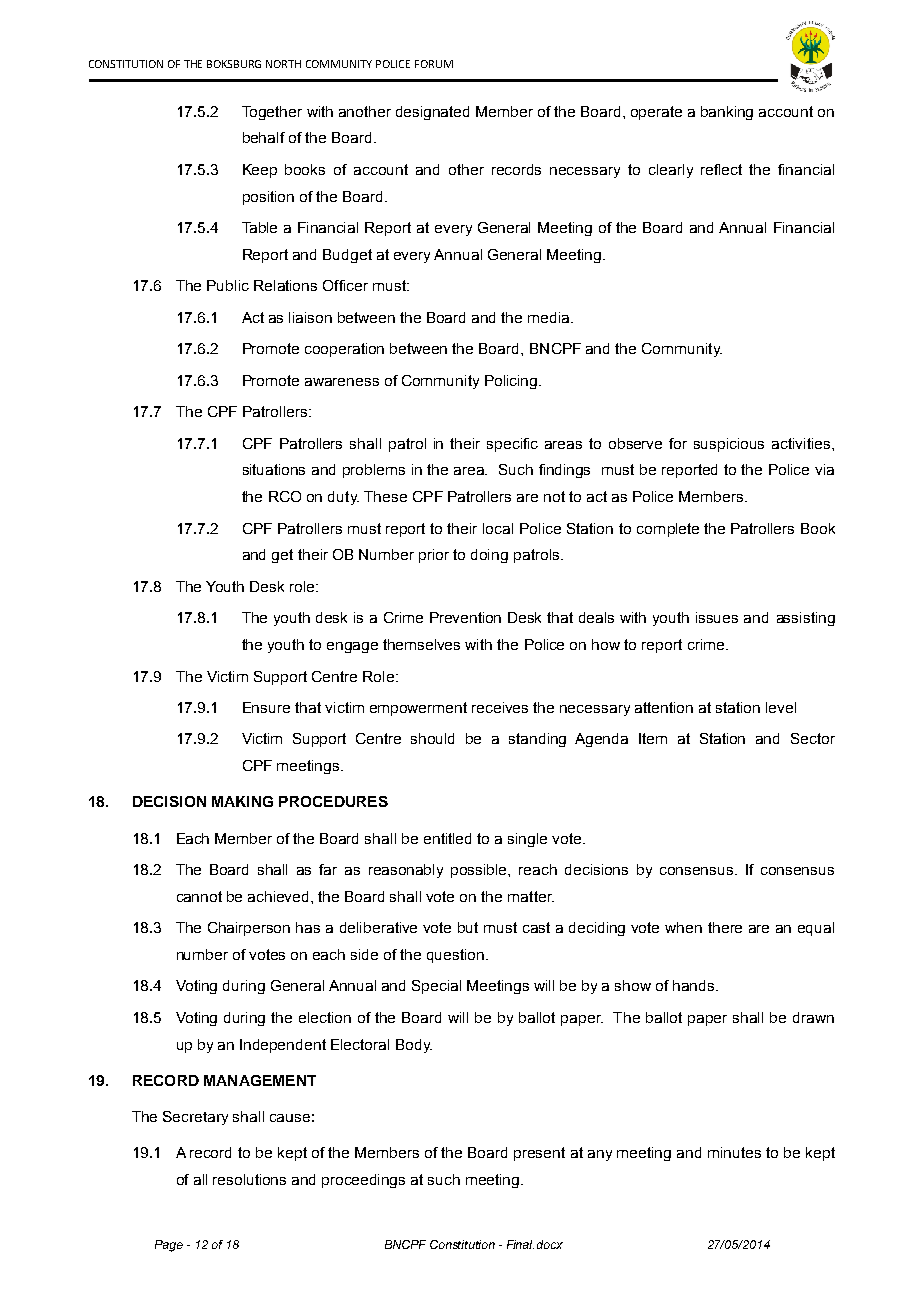 Image resolution: width=924 pixels, height=1308 pixels. What do you see at coordinates (727, 113) in the screenshot?
I see `banking` at bounding box center [727, 113].
